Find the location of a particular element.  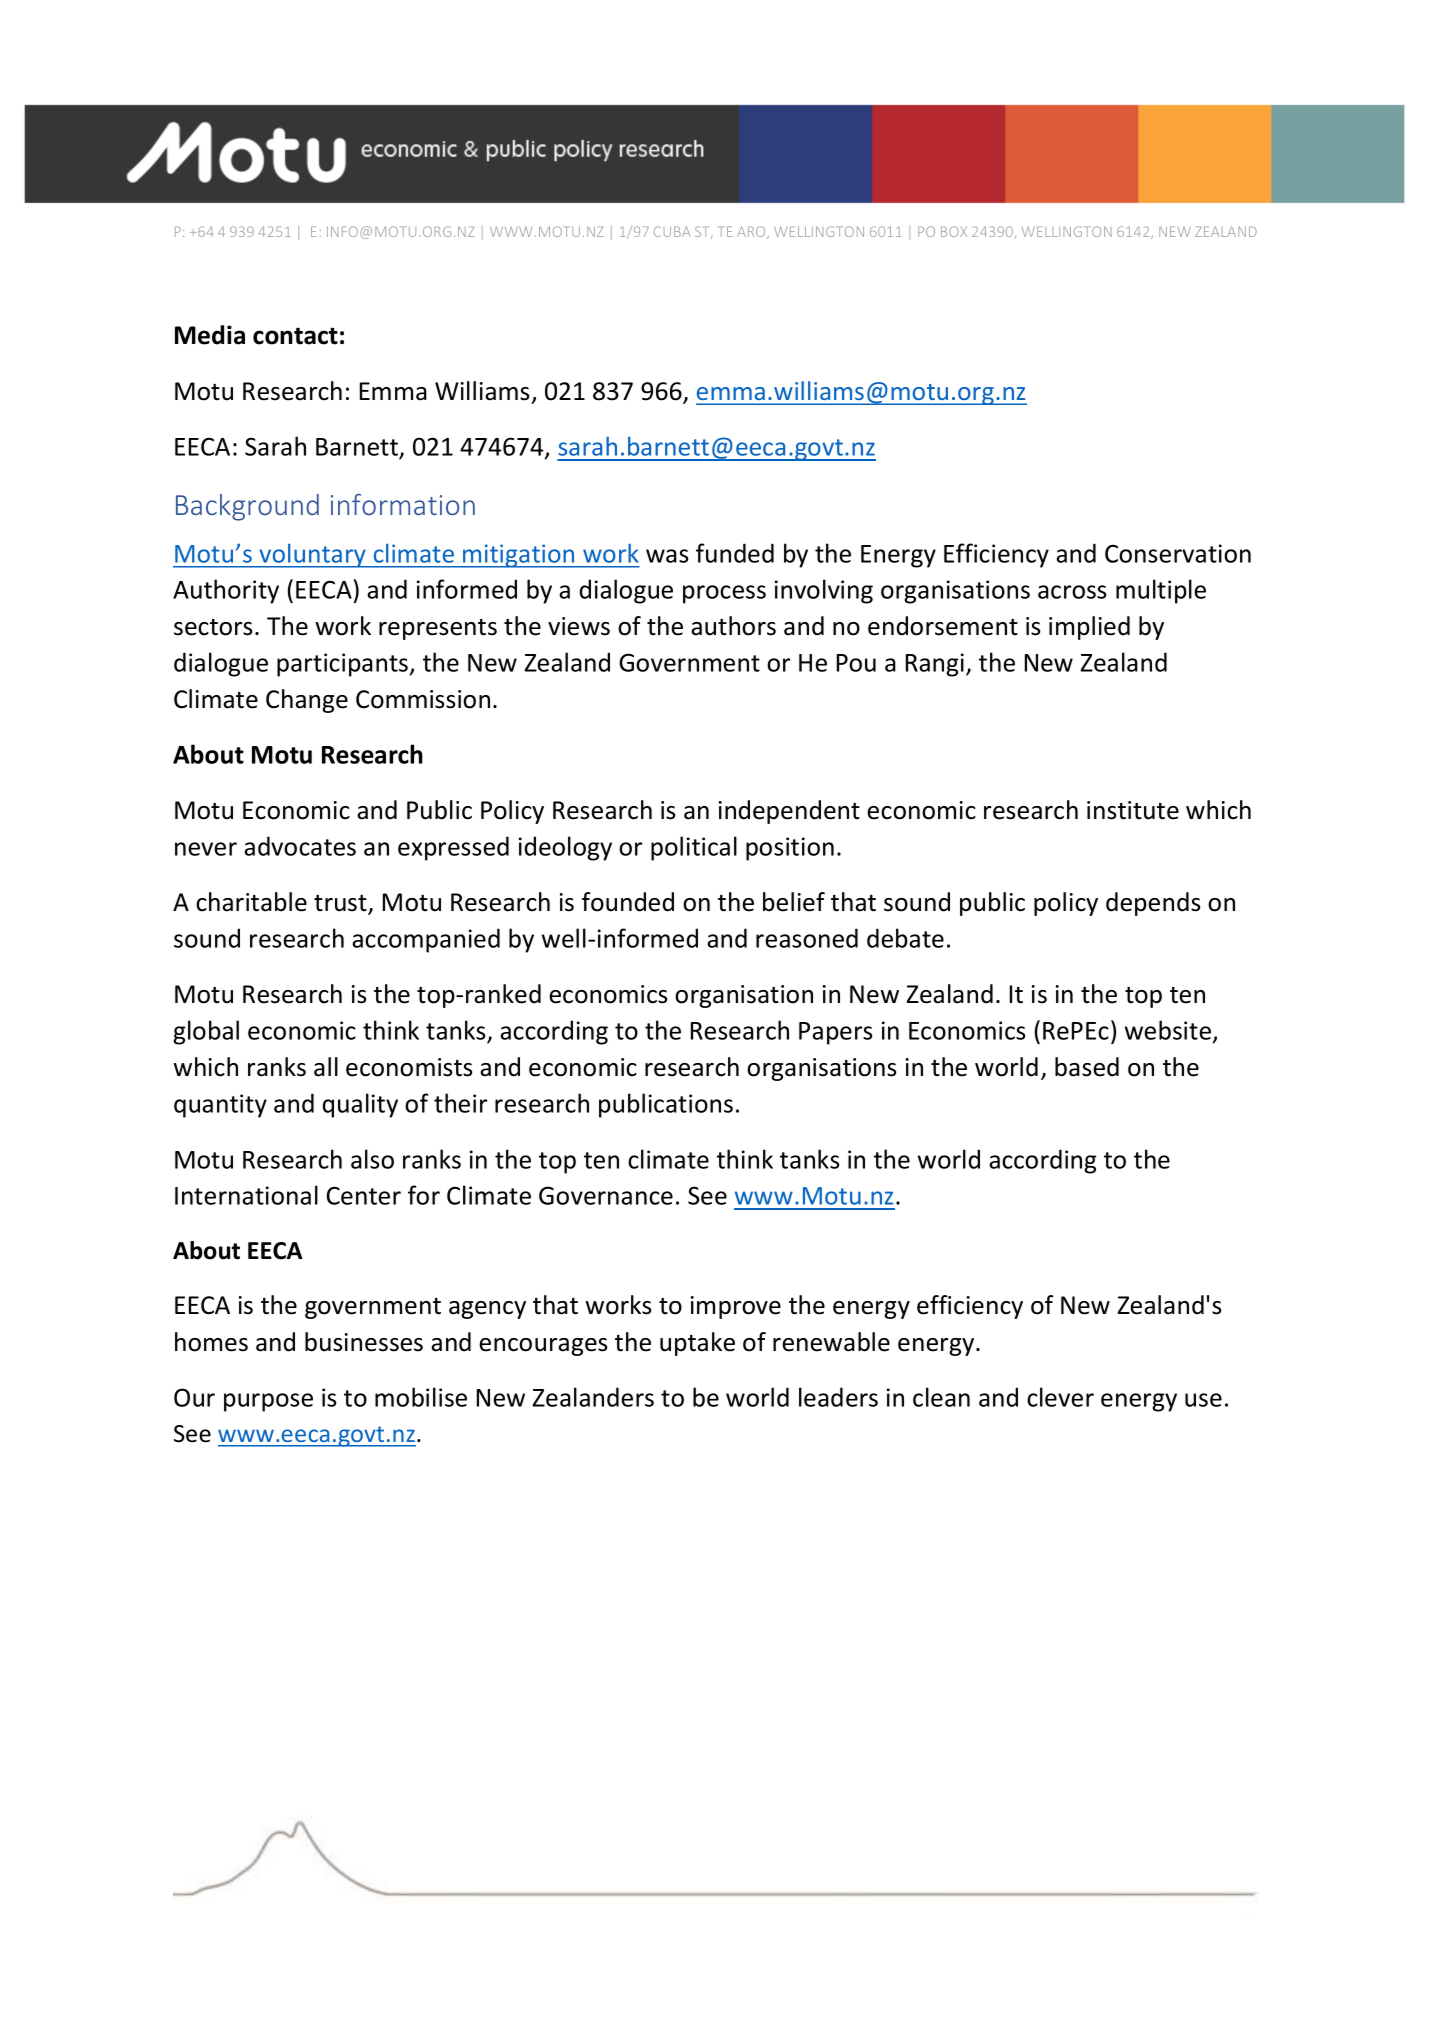

quality is located at coordinates (360, 1105).
